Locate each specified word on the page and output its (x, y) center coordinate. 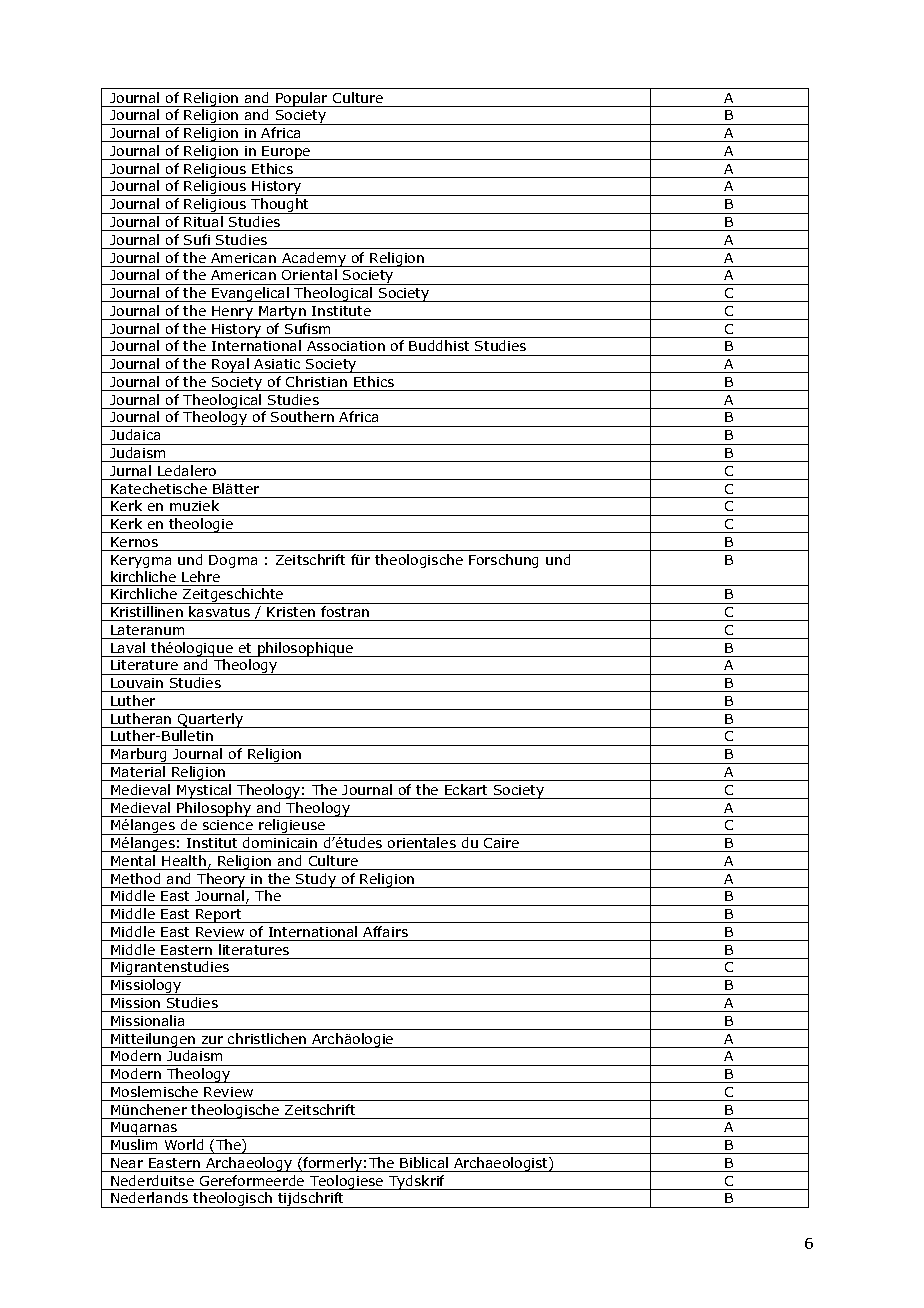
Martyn (282, 313)
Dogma (233, 561)
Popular (302, 99)
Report (219, 916)
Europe (287, 153)
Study (316, 880)
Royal (230, 365)
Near (127, 1163)
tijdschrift (311, 1200)
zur (212, 1040)
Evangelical (250, 294)
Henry (232, 313)
